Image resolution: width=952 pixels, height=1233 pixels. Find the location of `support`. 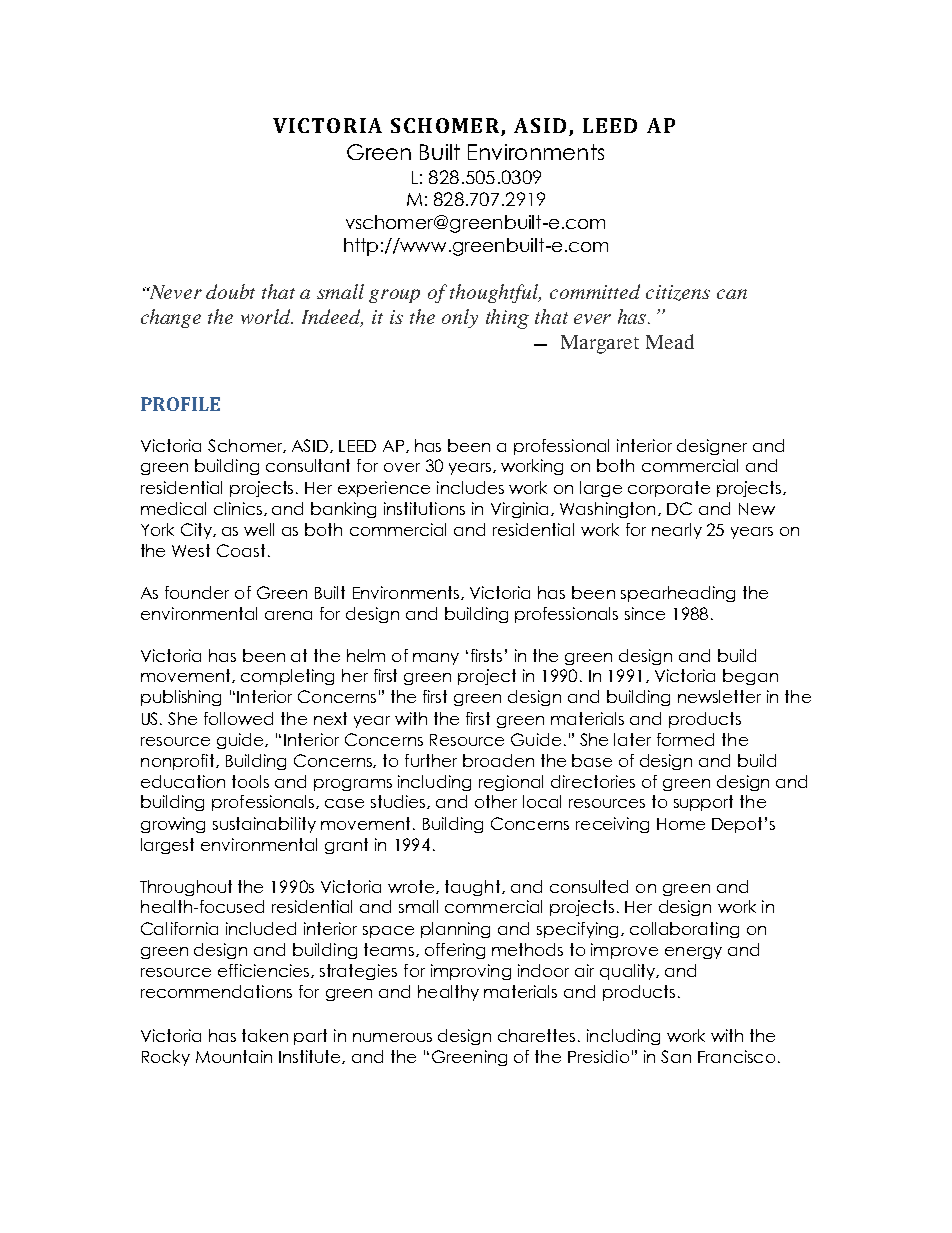

support is located at coordinates (703, 803).
